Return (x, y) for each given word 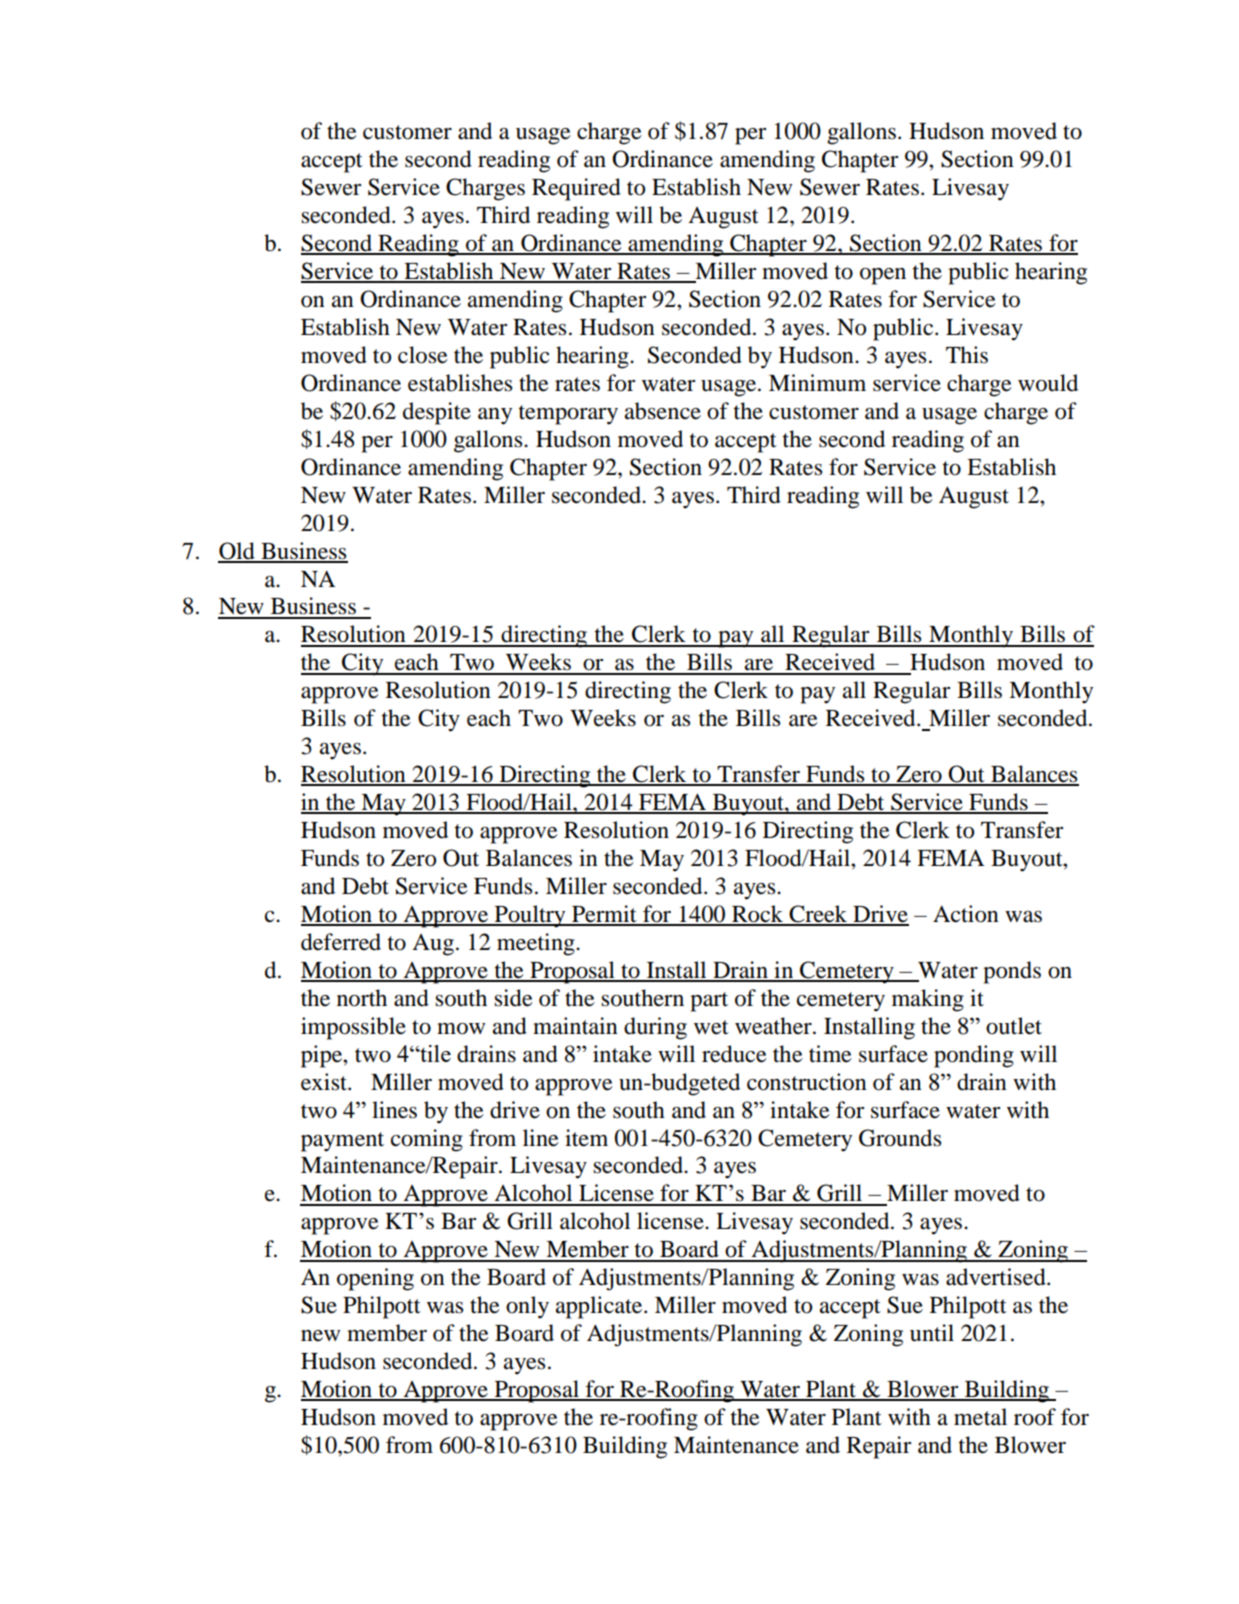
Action (966, 914)
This (967, 355)
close (423, 355)
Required (576, 189)
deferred (341, 942)
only (527, 1307)
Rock (758, 915)
